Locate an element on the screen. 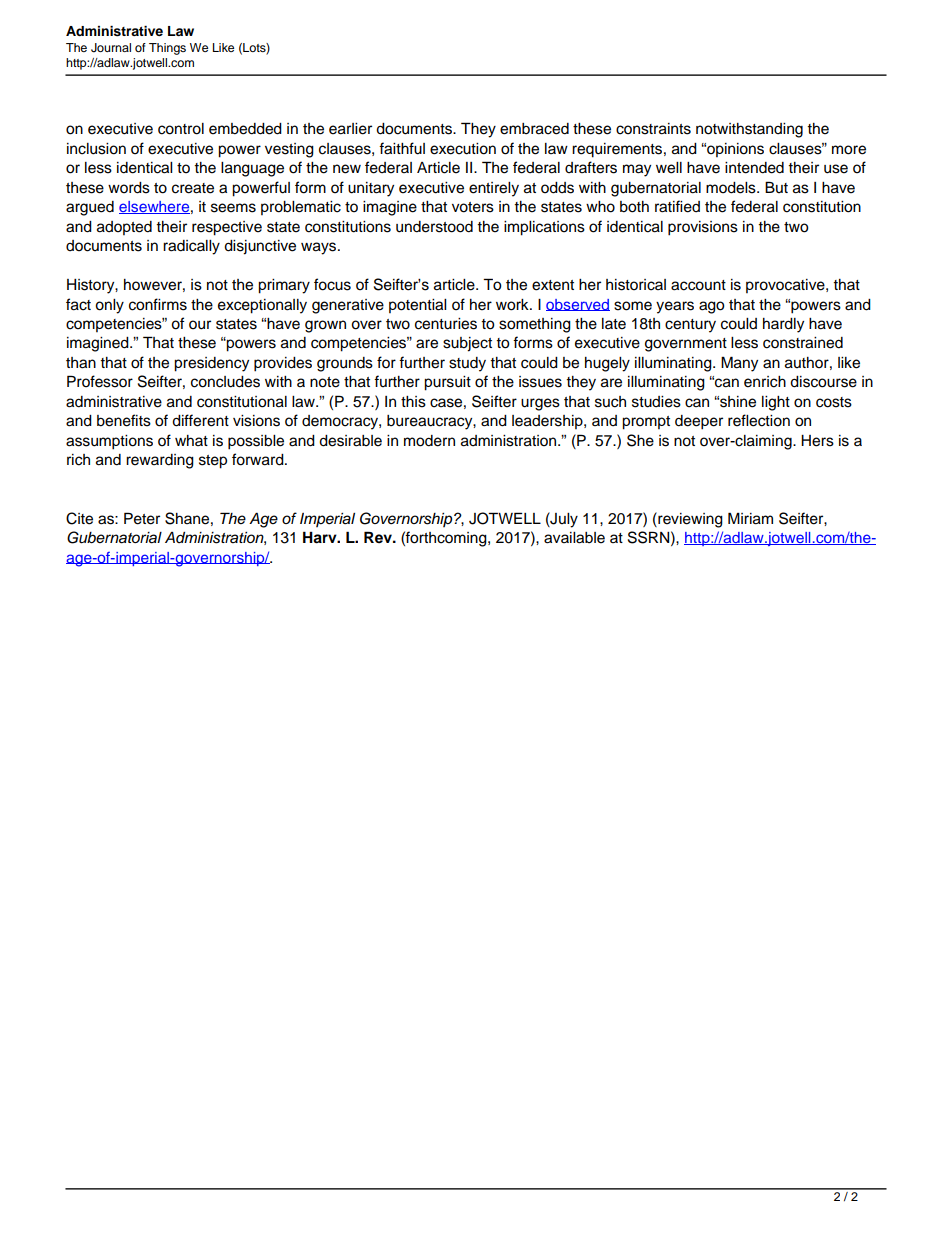 This screenshot has height=1233, width=952. voters is located at coordinates (473, 207).
